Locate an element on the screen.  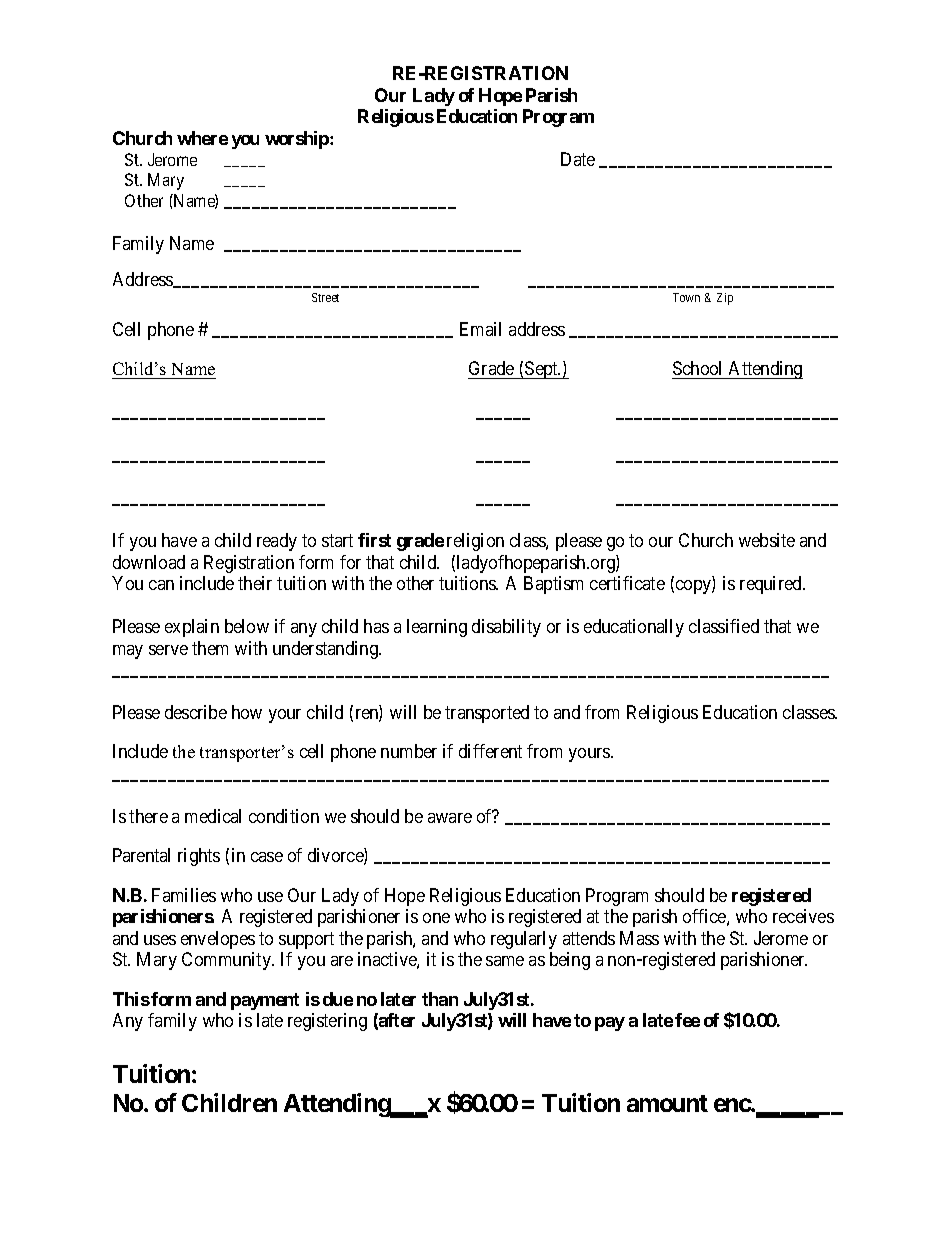
amount is located at coordinates (667, 1103).
